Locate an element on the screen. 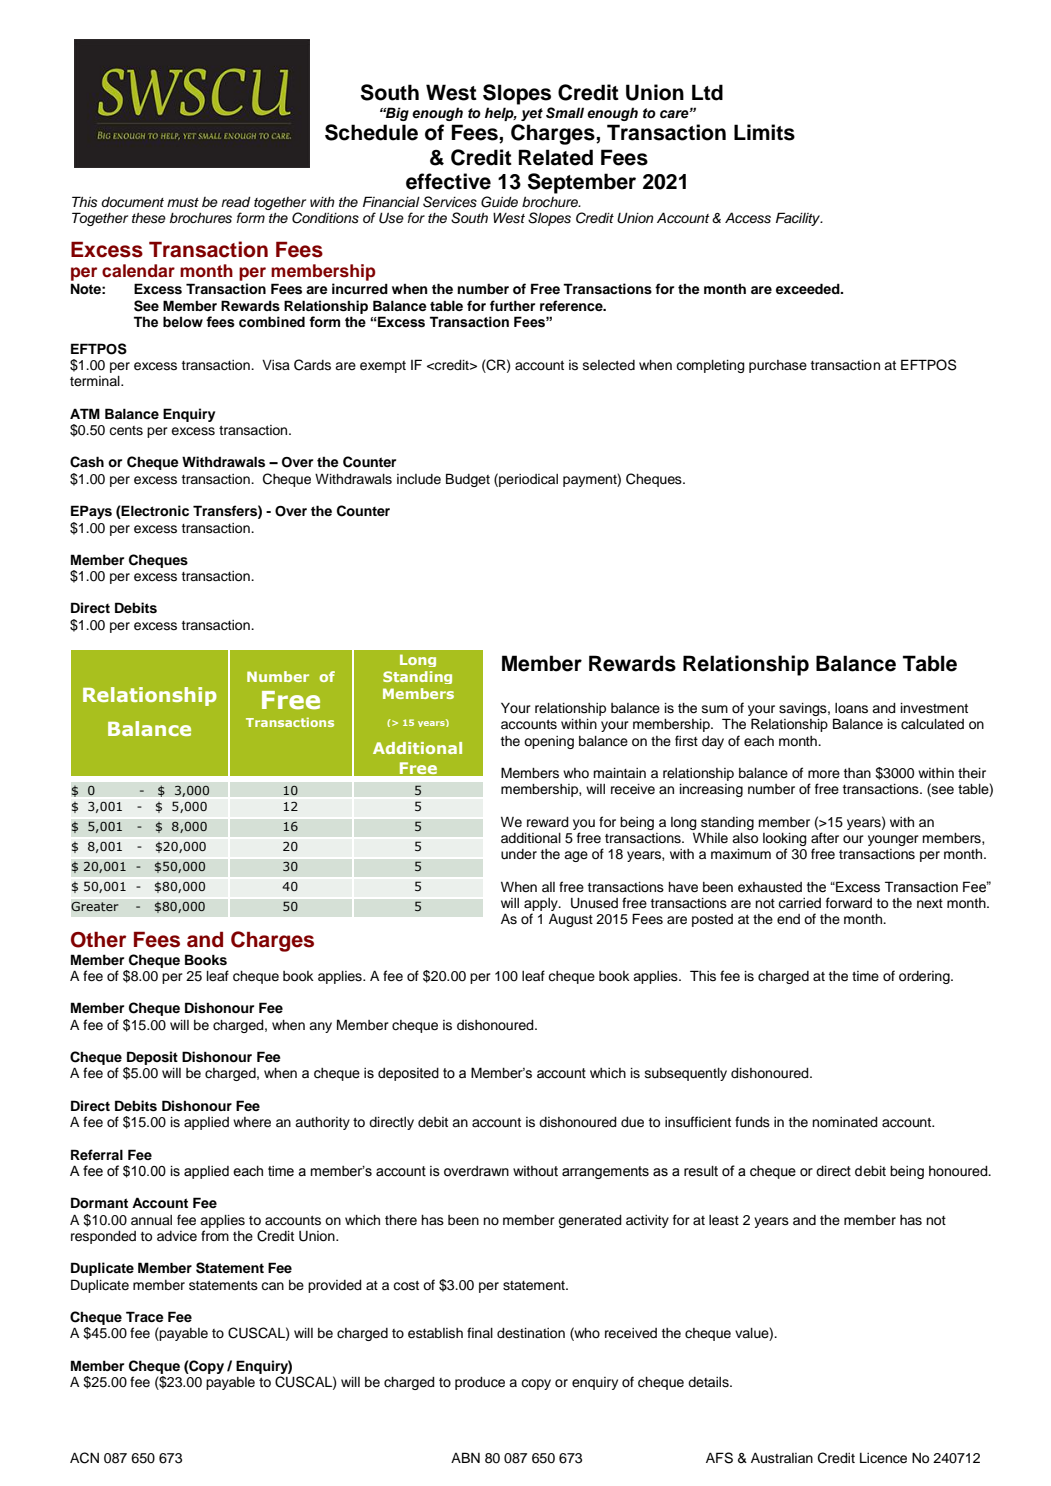  Other is located at coordinates (98, 939).
